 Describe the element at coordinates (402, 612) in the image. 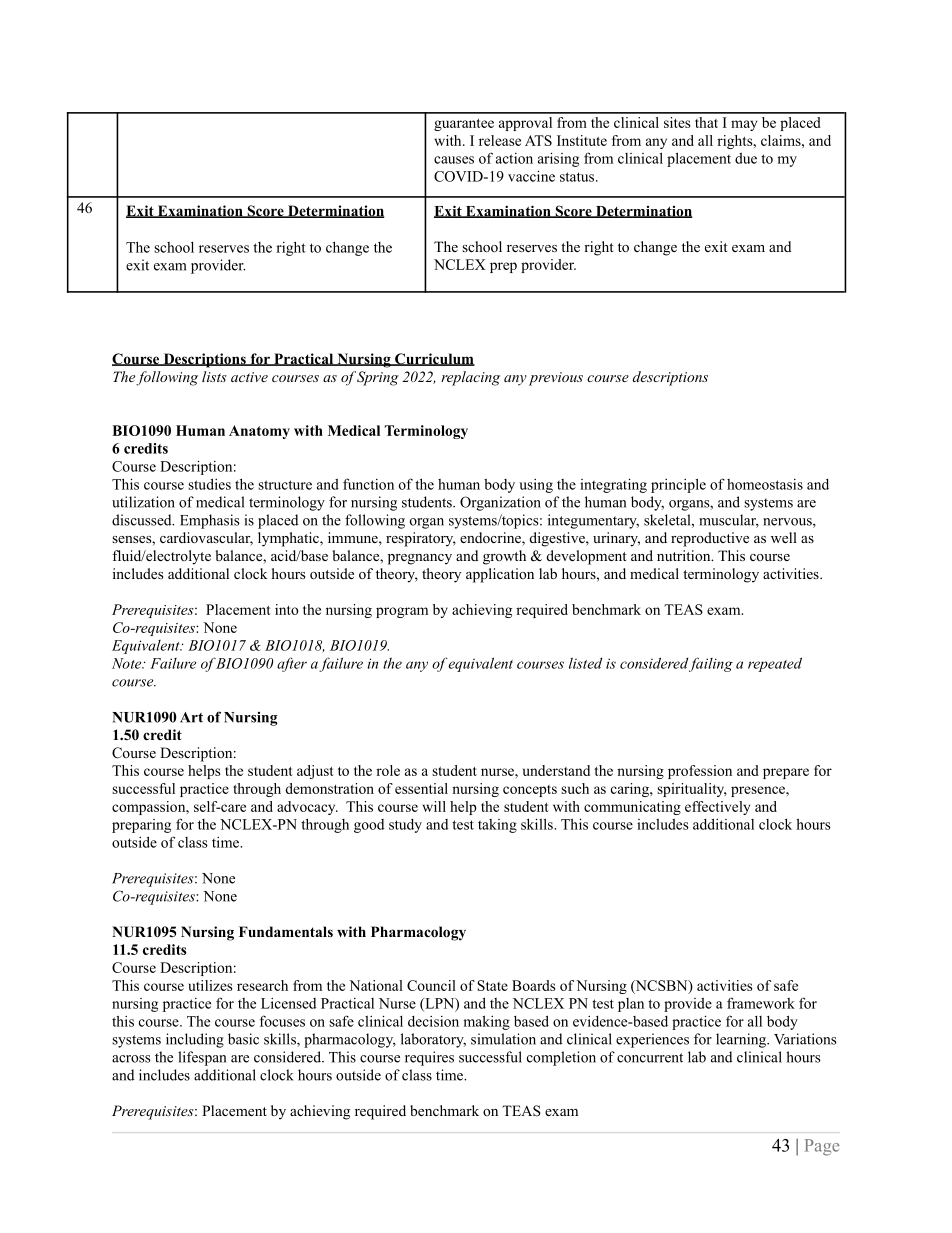

I see `program` at that location.
